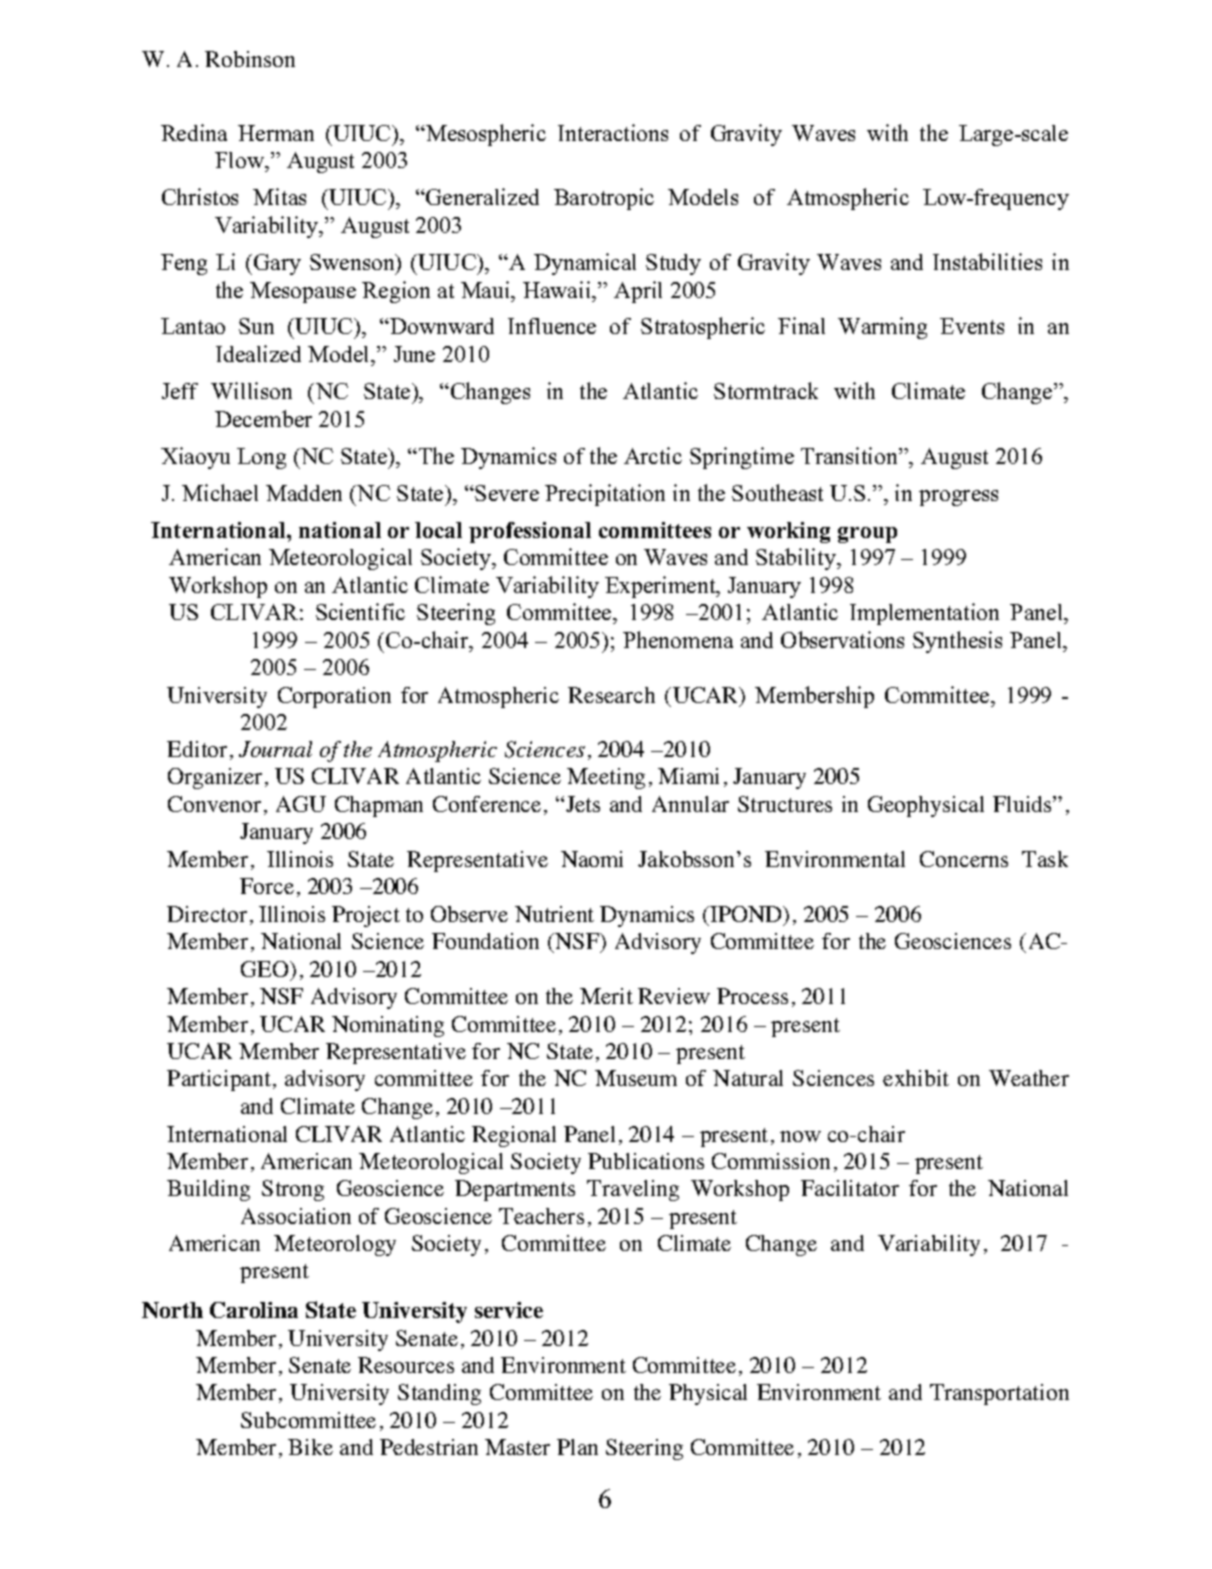 The width and height of the image is (1212, 1569). Describe the element at coordinates (606, 996) in the image. I see `Merit` at that location.
